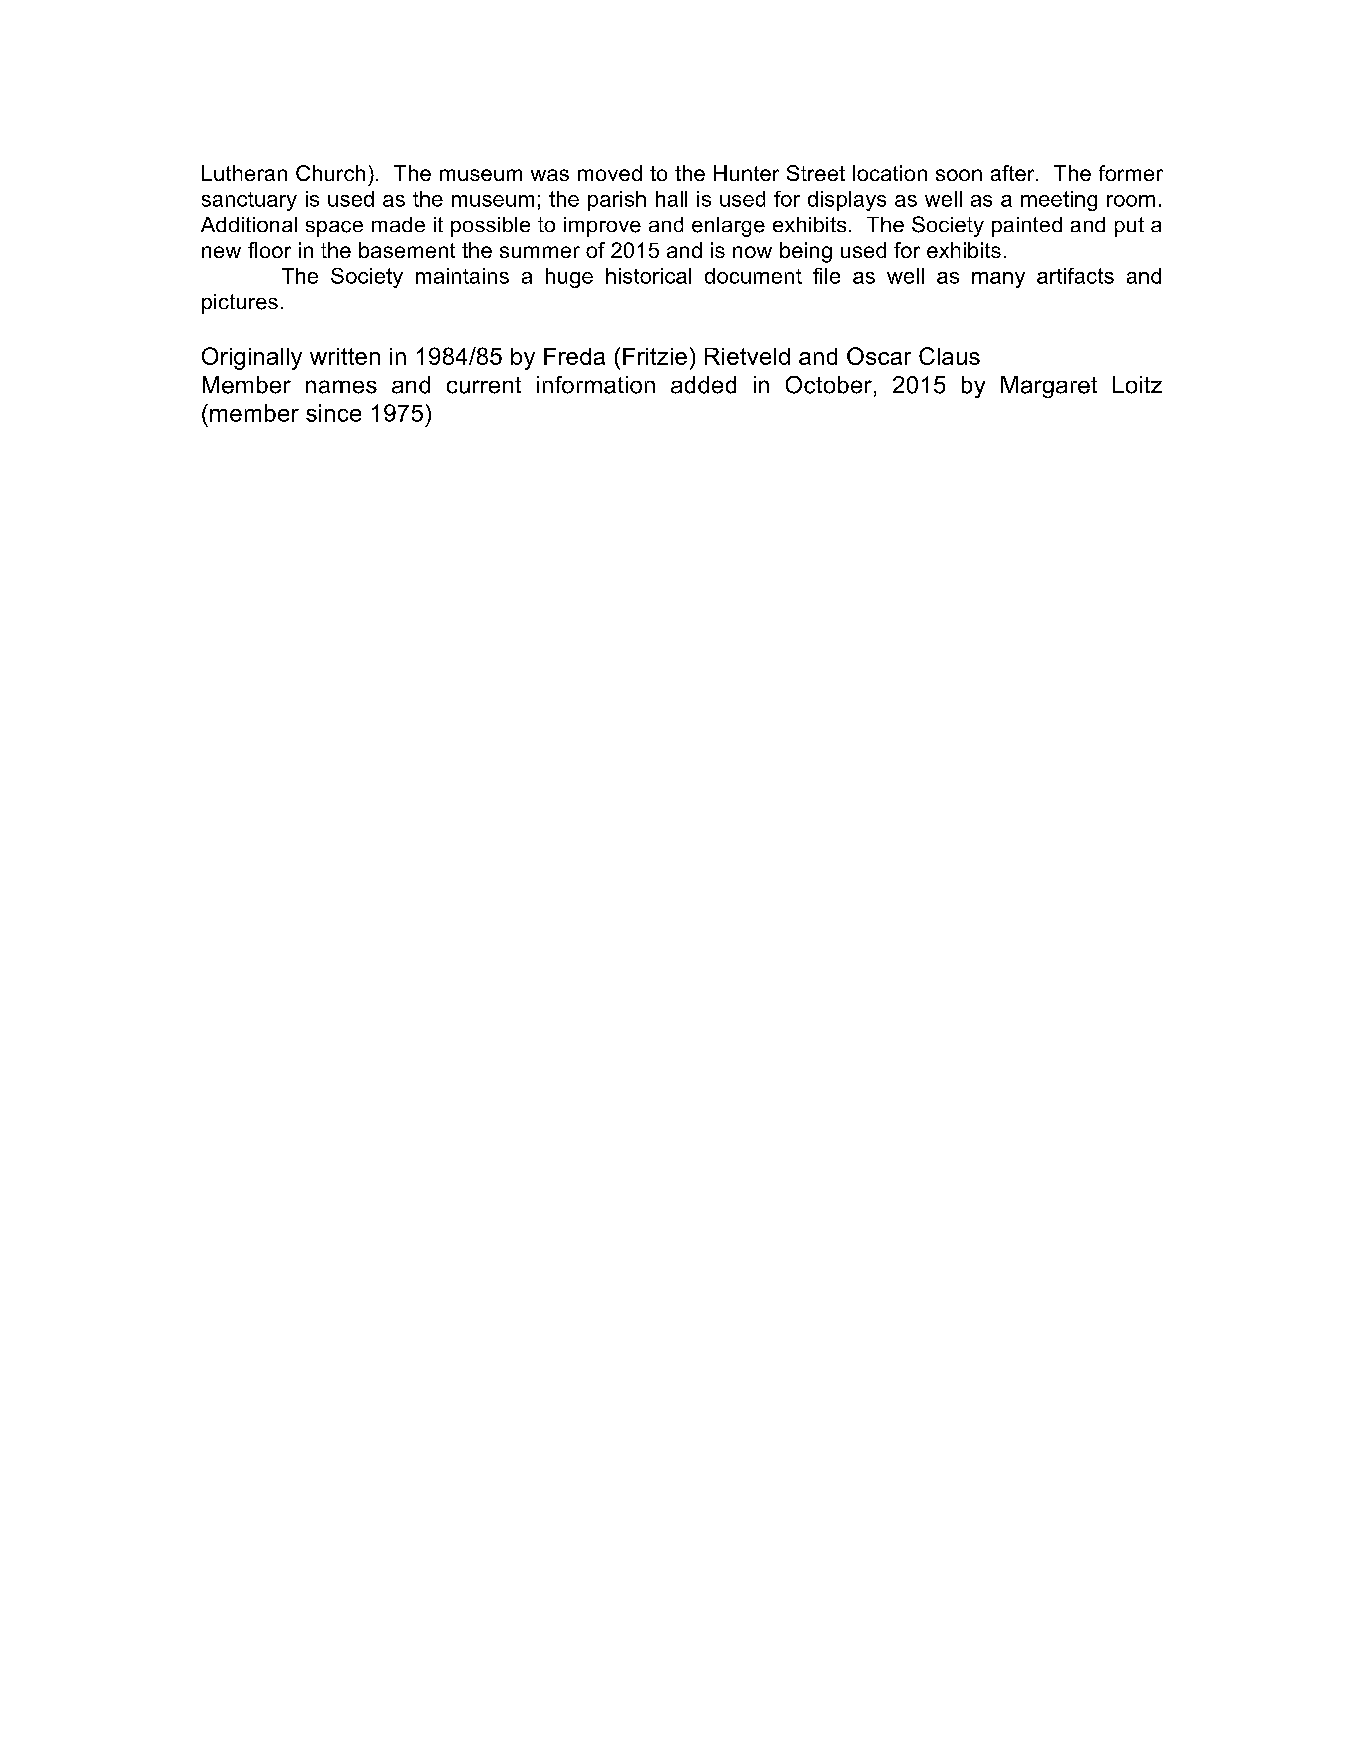  Describe the element at coordinates (703, 385) in the image. I see `added` at that location.
